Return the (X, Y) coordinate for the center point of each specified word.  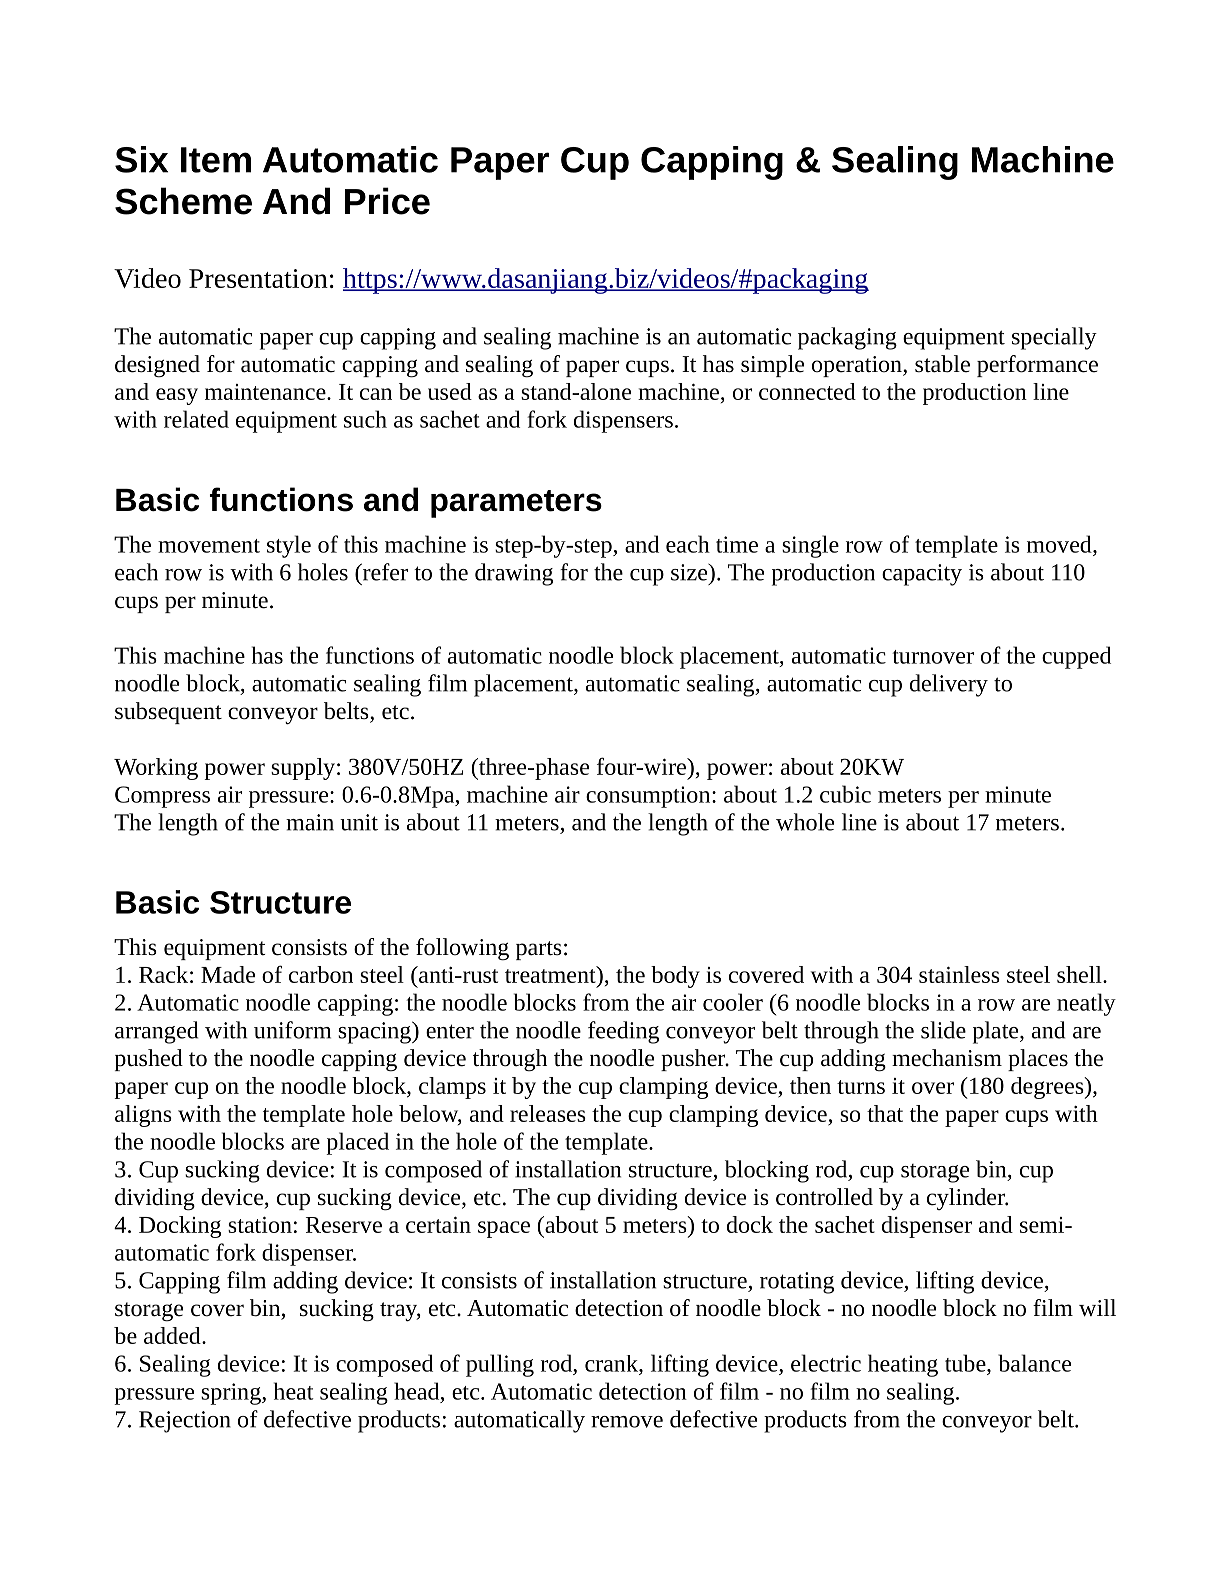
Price (387, 201)
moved (1060, 544)
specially (1054, 338)
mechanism (947, 1058)
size (690, 572)
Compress (162, 797)
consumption (649, 797)
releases (548, 1113)
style (289, 546)
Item (216, 160)
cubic (845, 794)
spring (232, 1394)
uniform (292, 1030)
